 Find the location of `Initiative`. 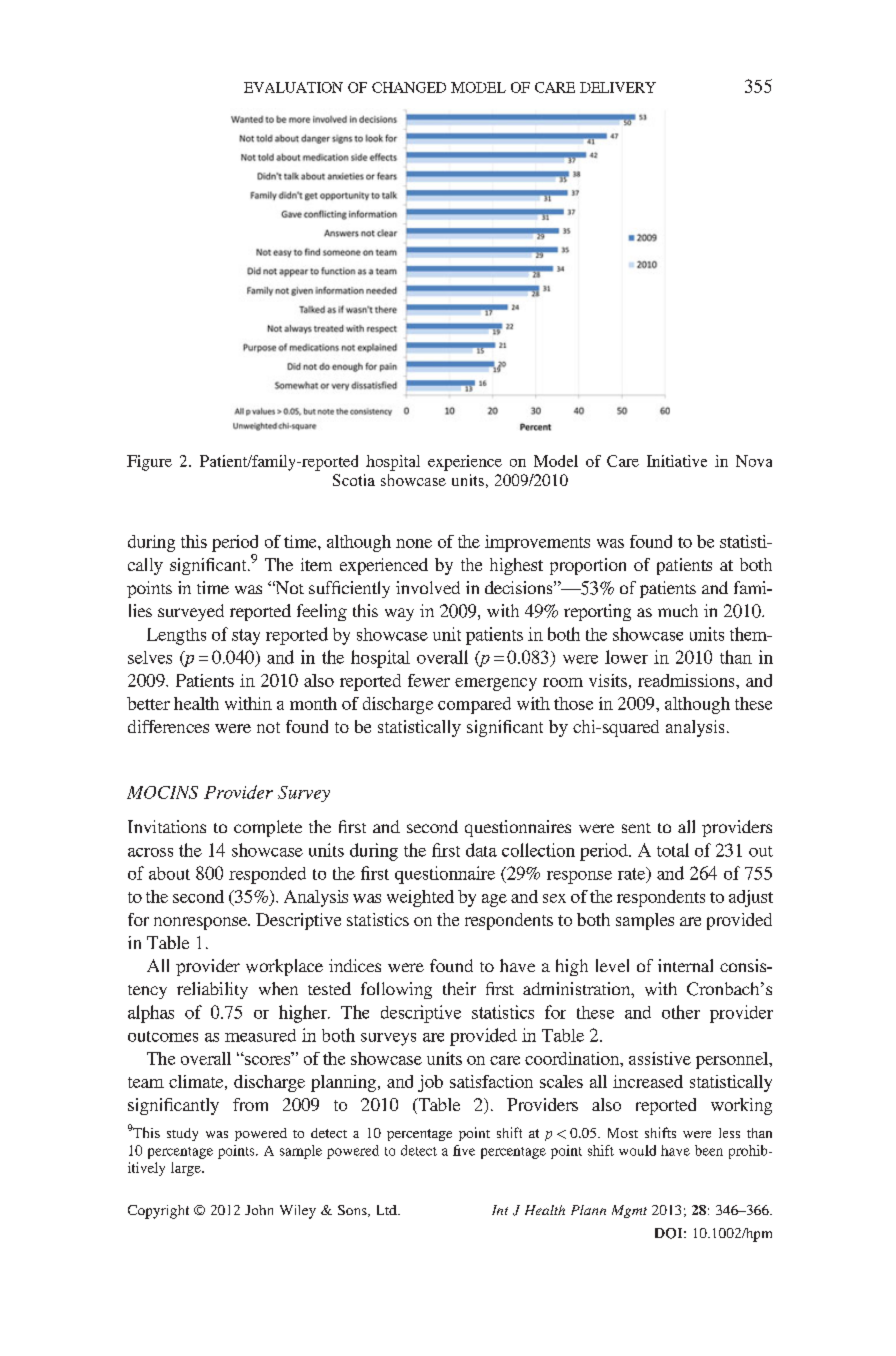

Initiative is located at coordinates (677, 461).
